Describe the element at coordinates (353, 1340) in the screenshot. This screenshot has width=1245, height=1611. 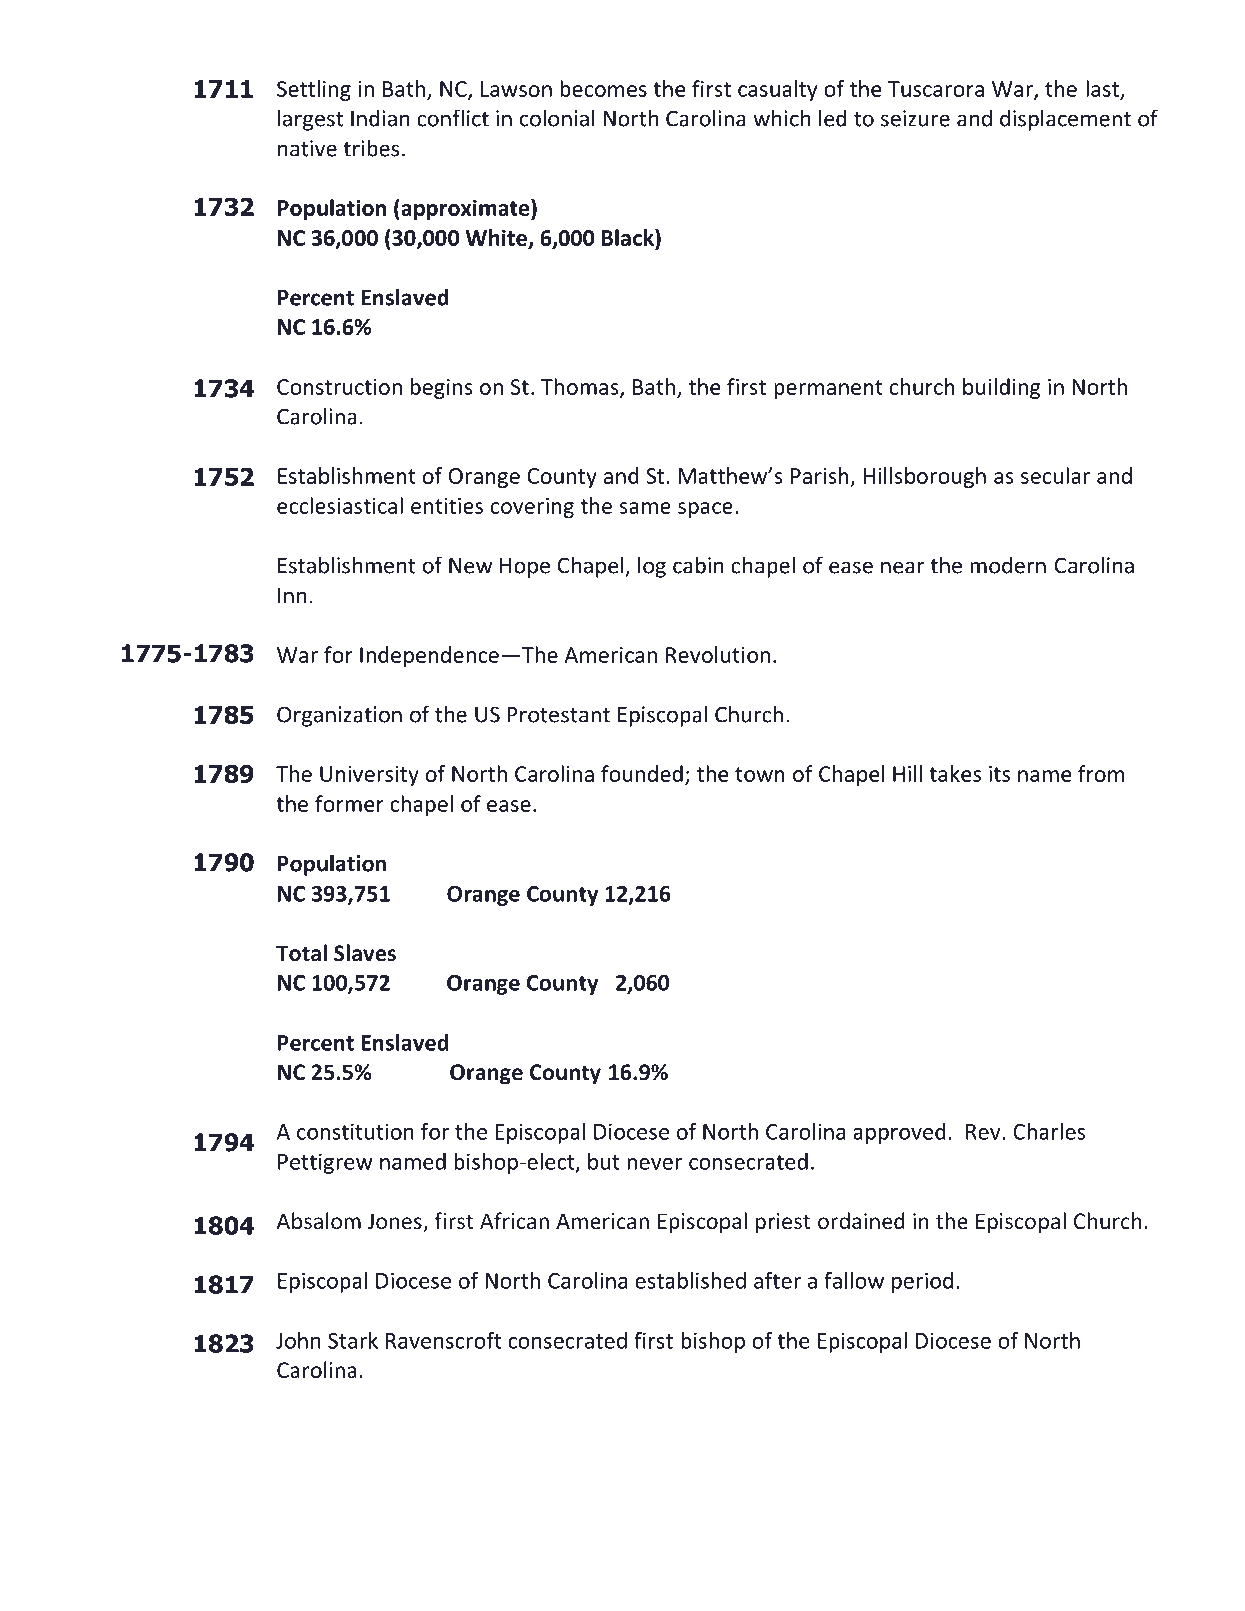
I see `Stark` at that location.
